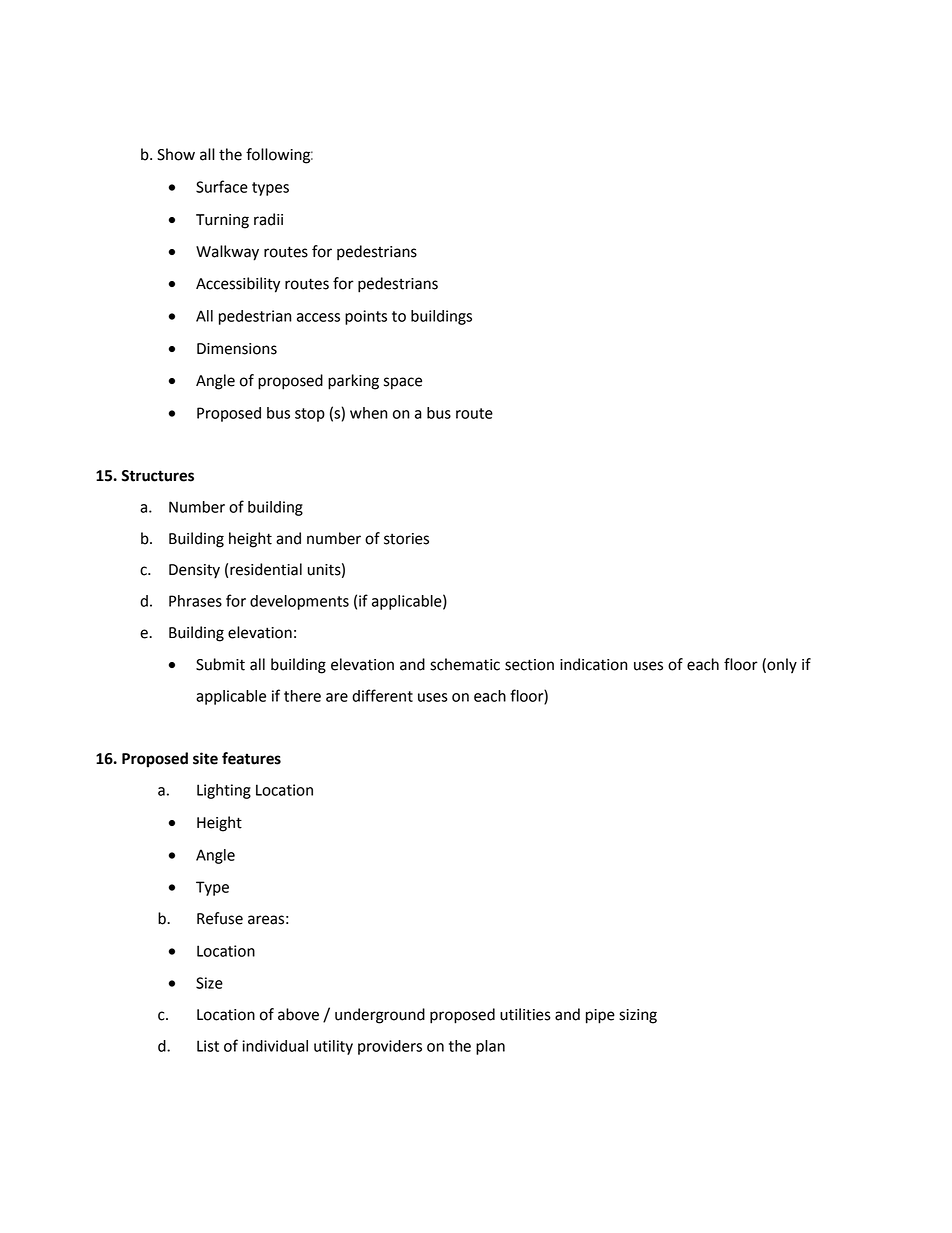  Describe the element at coordinates (195, 601) in the image. I see `Phrases` at that location.
